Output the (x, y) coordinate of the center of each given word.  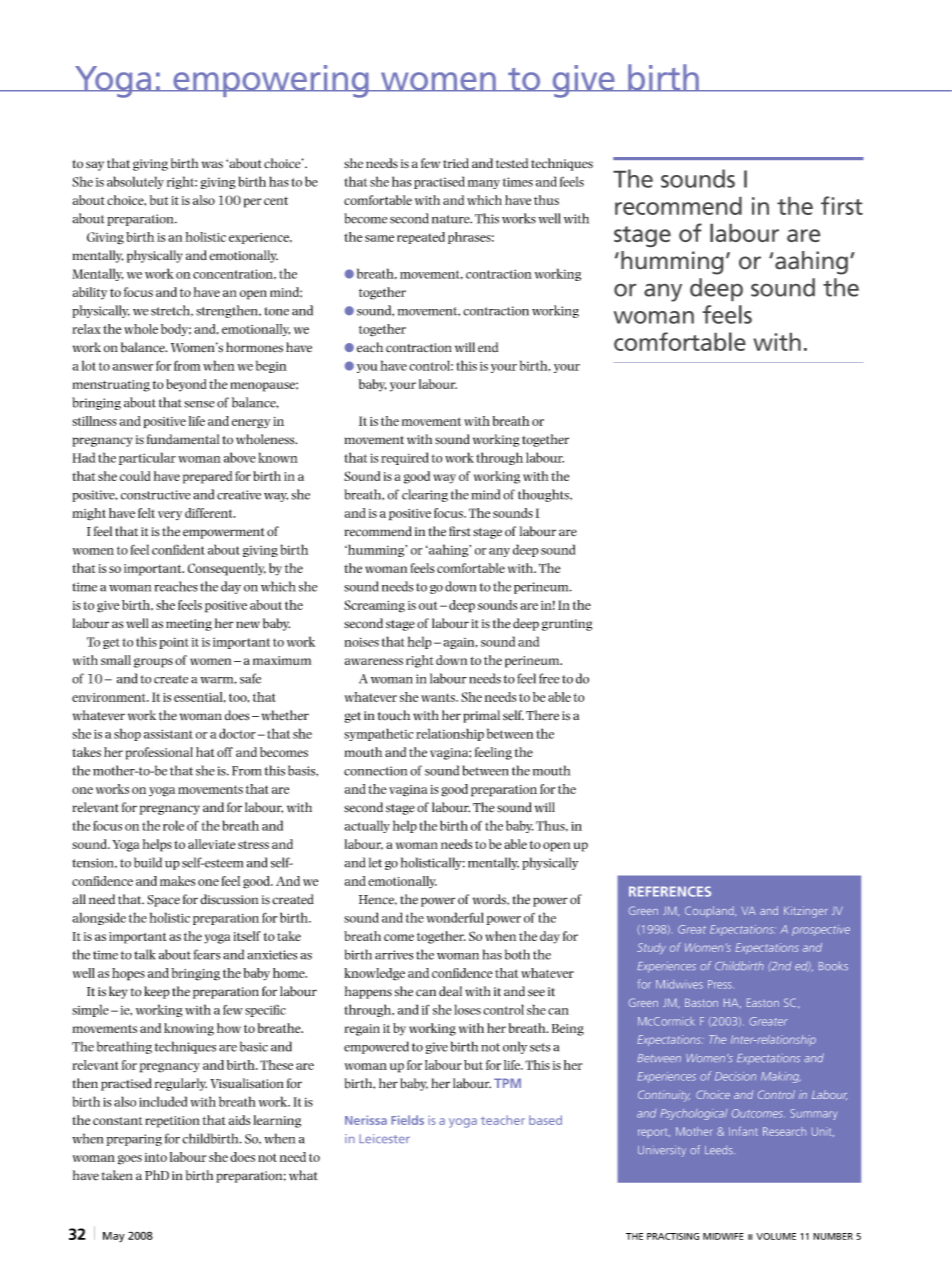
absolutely (135, 182)
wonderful (455, 917)
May (114, 1237)
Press (720, 984)
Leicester (384, 1139)
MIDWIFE (723, 1236)
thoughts (544, 495)
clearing (425, 495)
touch (394, 715)
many (484, 184)
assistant (168, 734)
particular (147, 458)
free (549, 678)
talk (145, 954)
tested (512, 163)
